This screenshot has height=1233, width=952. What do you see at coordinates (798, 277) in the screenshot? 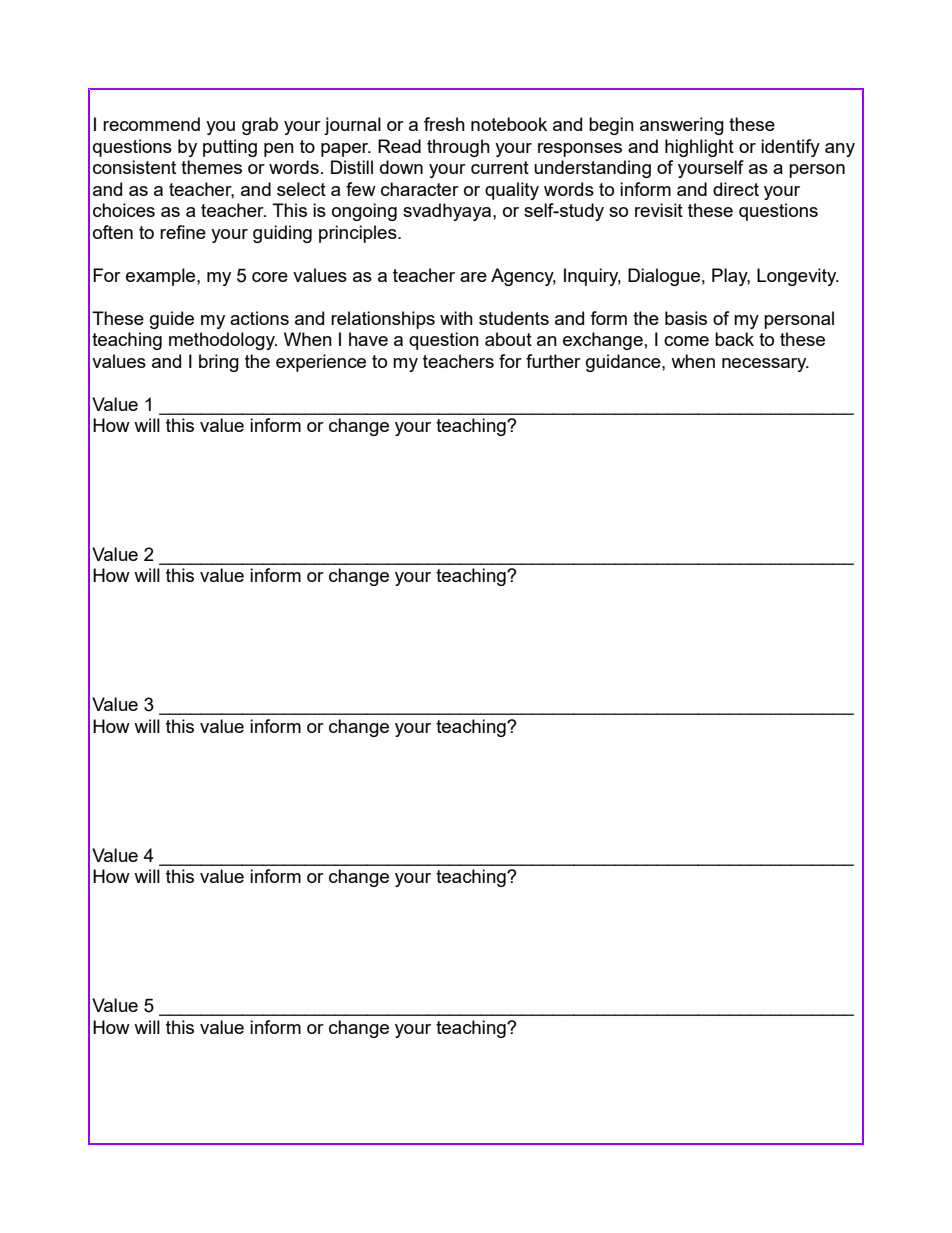
I see `Longevity` at bounding box center [798, 277].
